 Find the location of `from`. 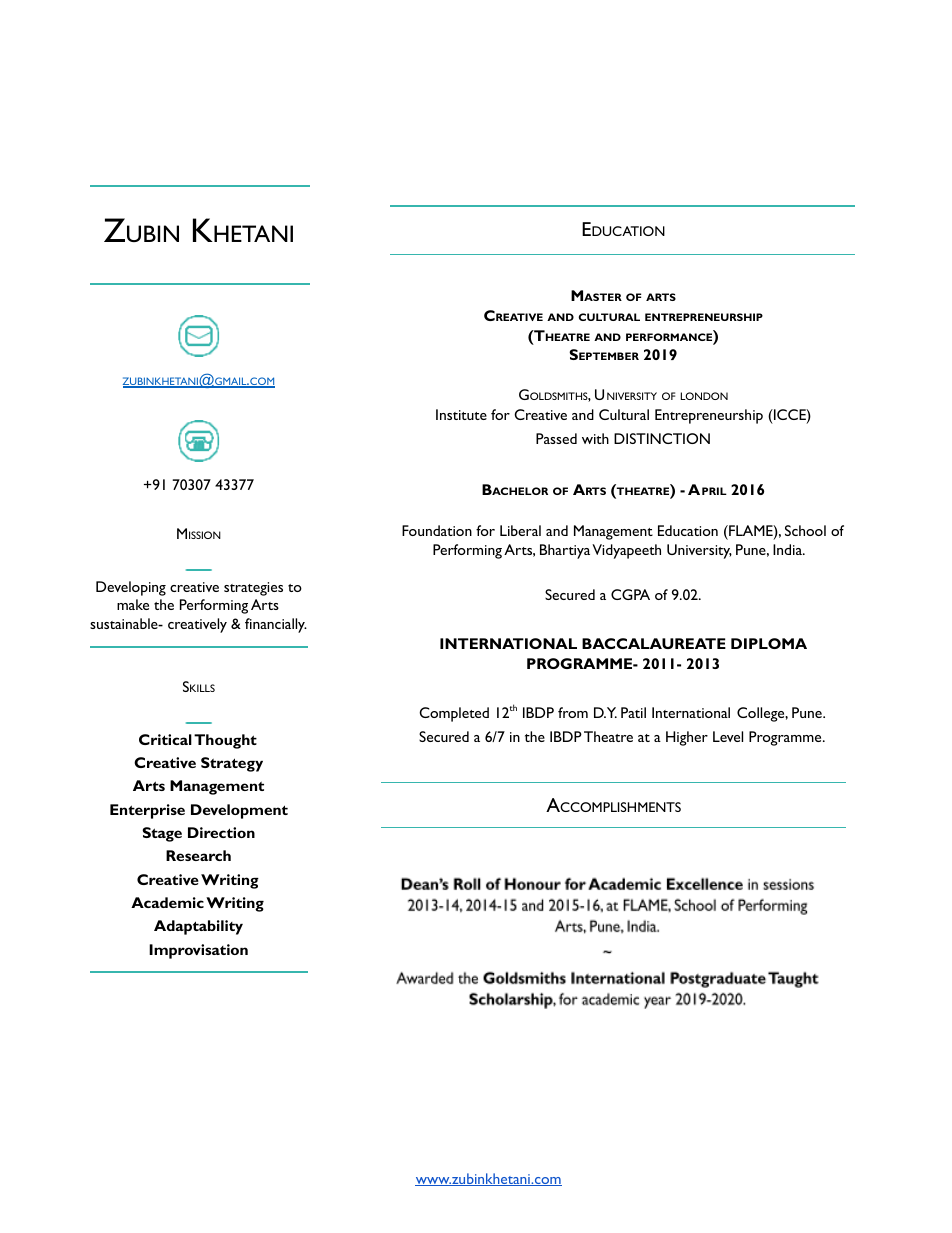

from is located at coordinates (573, 712).
